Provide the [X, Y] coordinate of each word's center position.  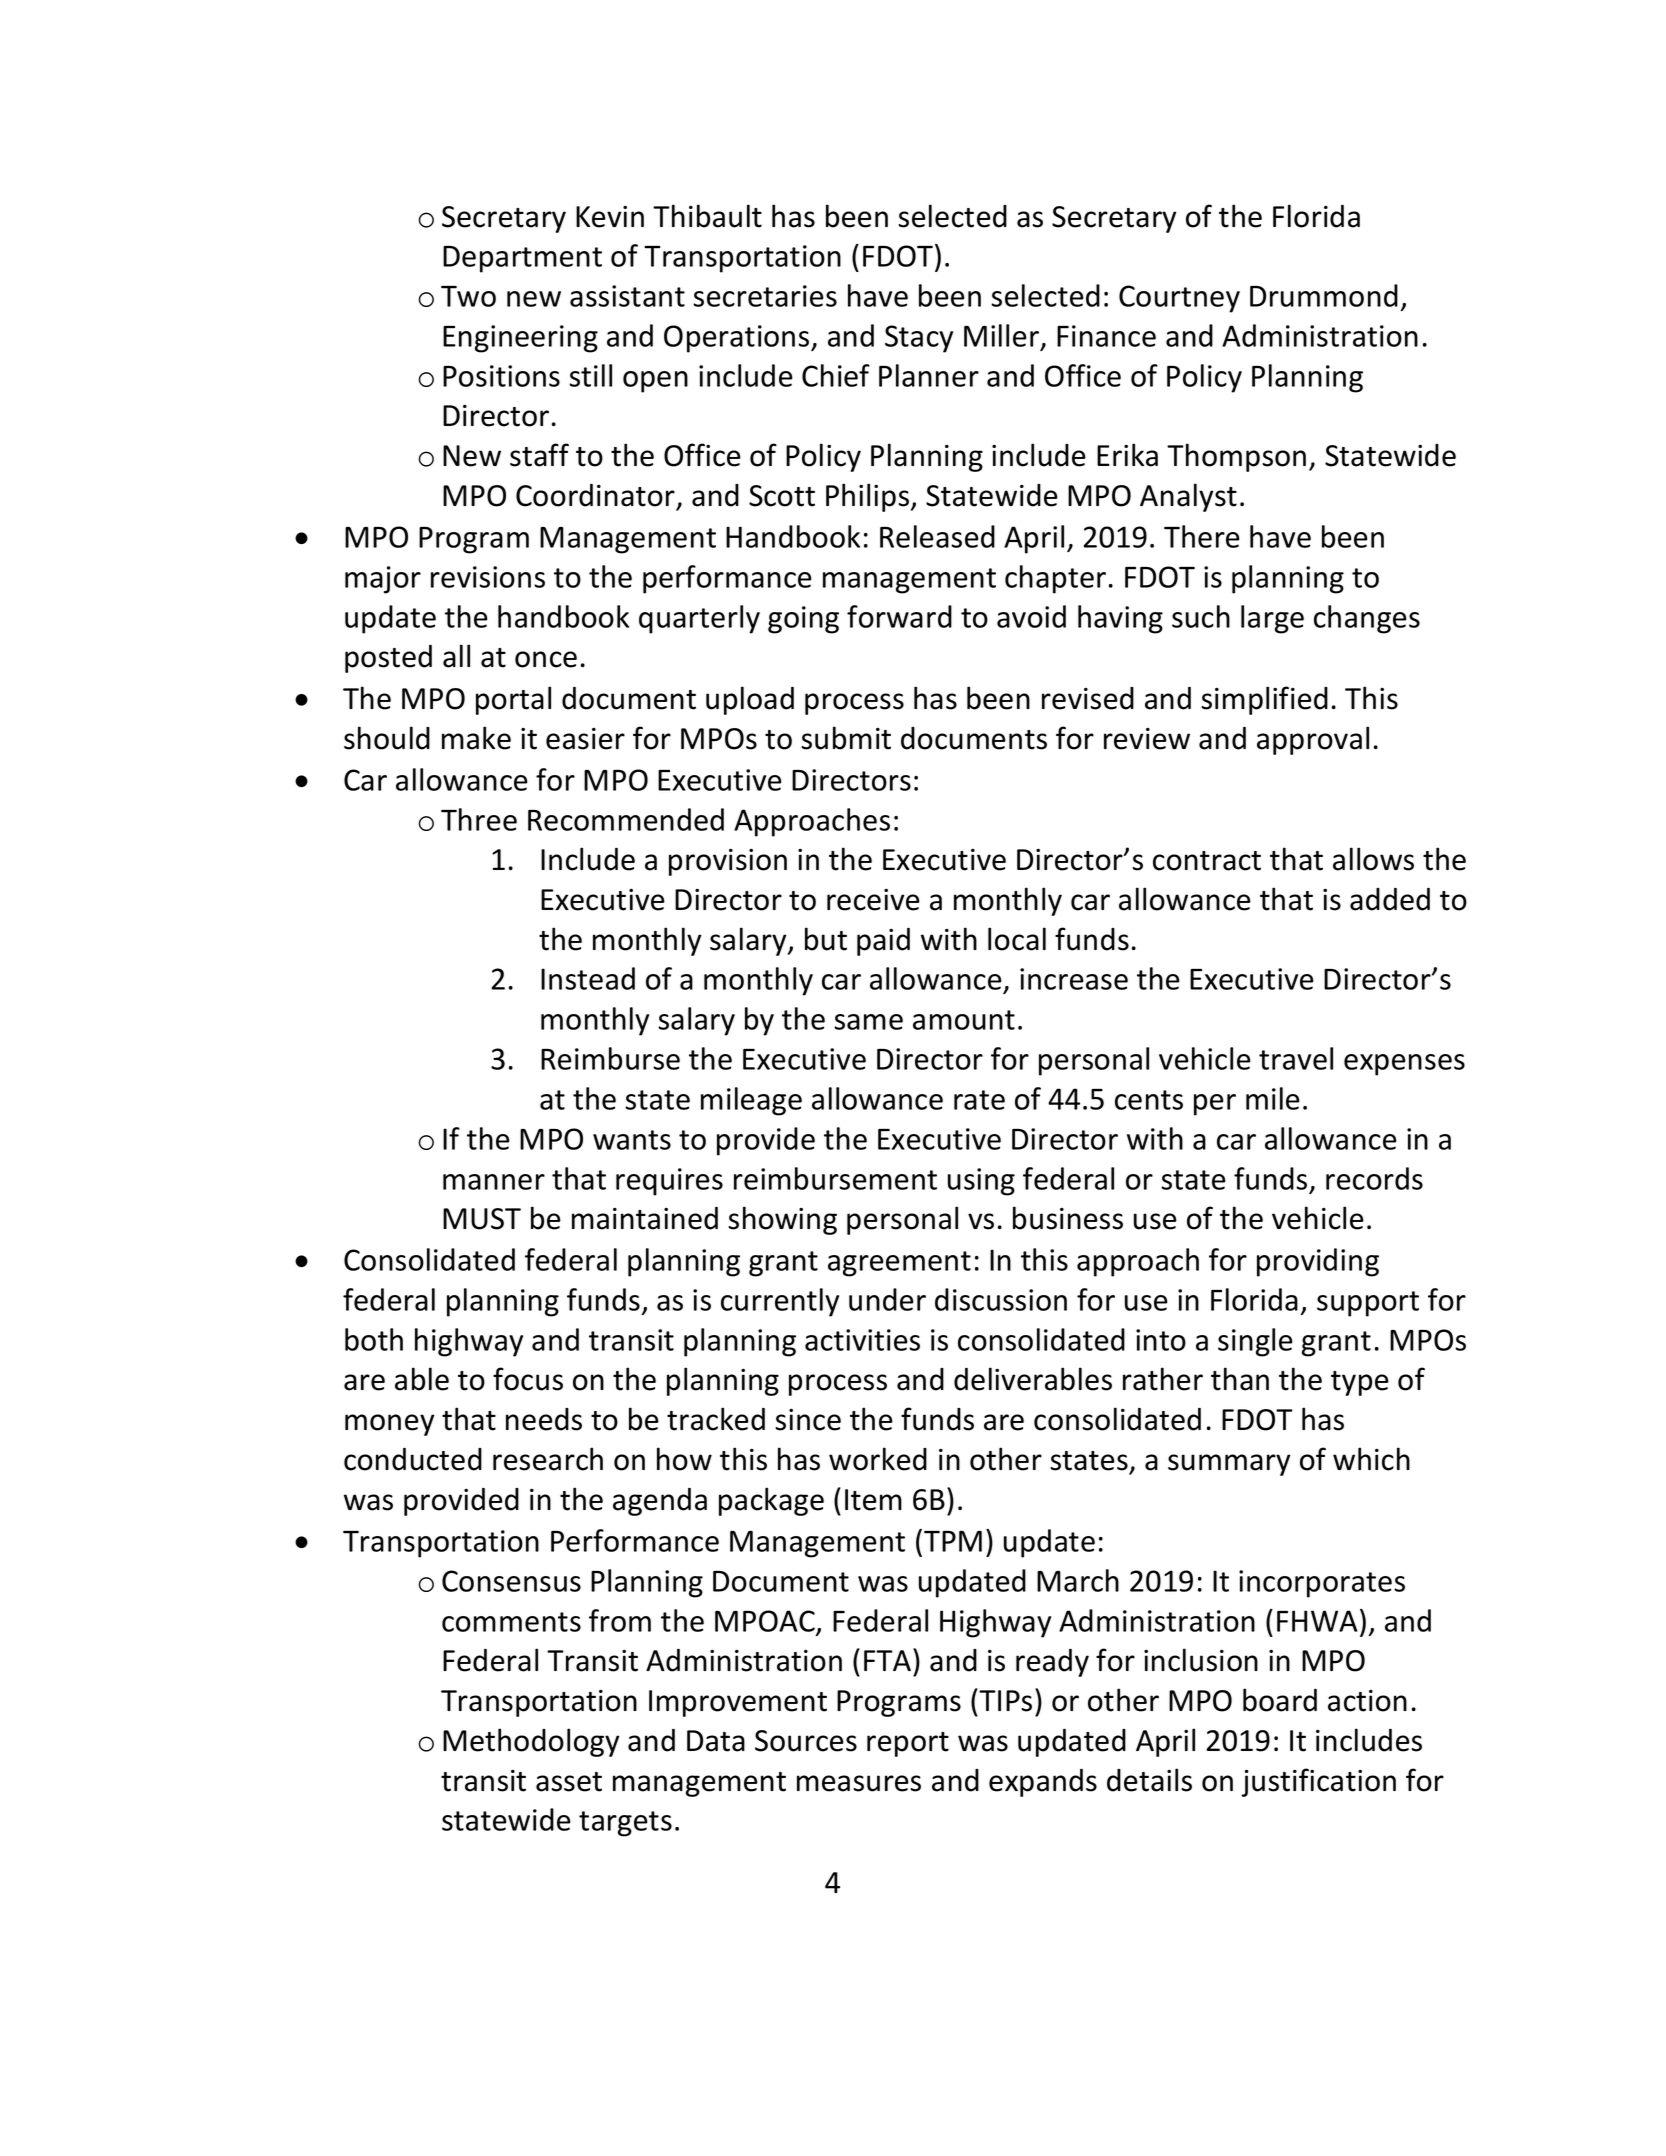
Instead [588, 978]
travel [1296, 1058]
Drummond [1324, 295]
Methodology [531, 1742]
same [868, 1022]
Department [522, 259]
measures [859, 1783]
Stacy [919, 339]
